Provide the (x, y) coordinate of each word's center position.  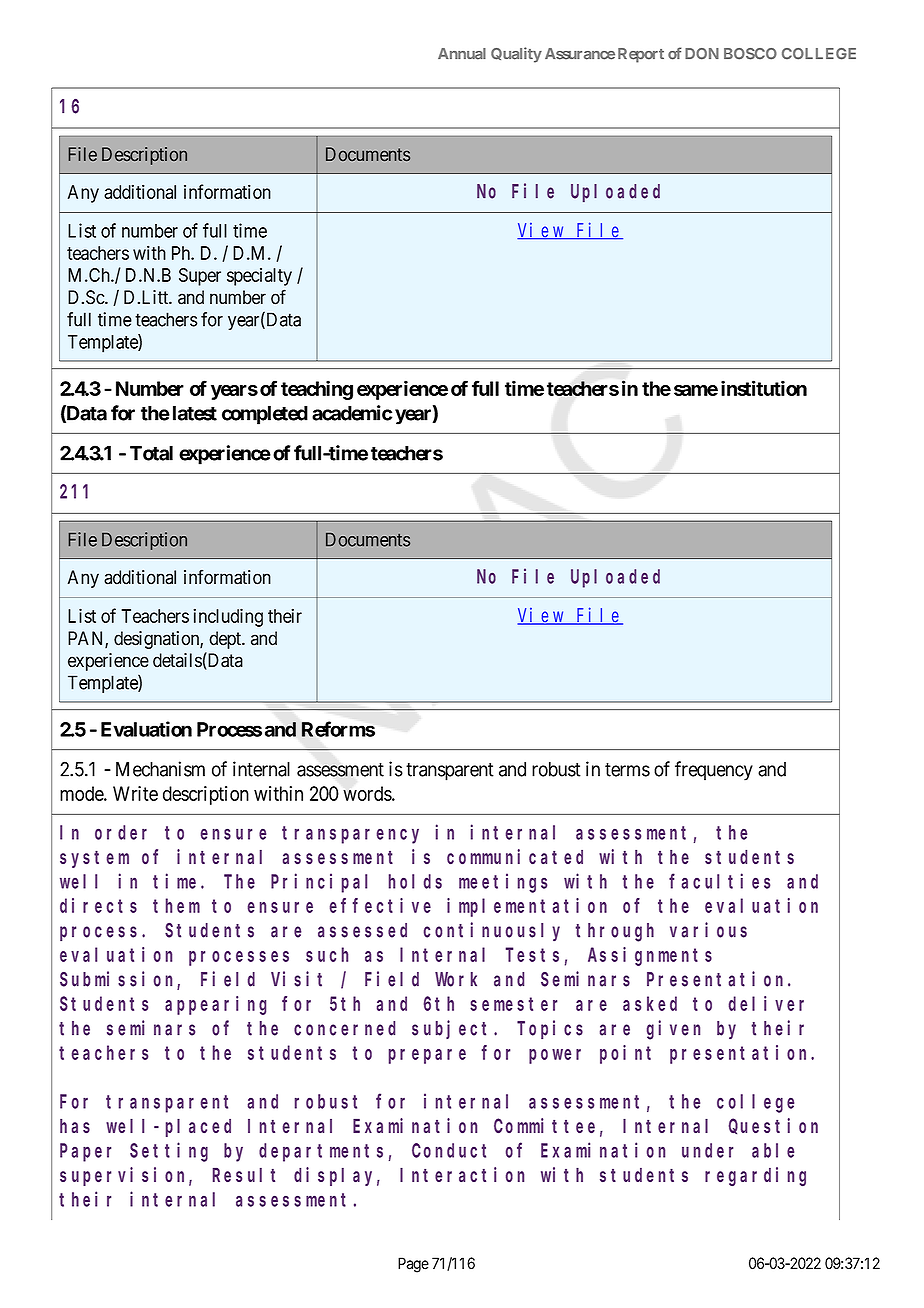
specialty (259, 277)
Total (151, 453)
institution (764, 388)
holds (415, 881)
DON (702, 54)
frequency (714, 771)
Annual (462, 54)
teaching (317, 390)
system (94, 859)
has (75, 1125)
